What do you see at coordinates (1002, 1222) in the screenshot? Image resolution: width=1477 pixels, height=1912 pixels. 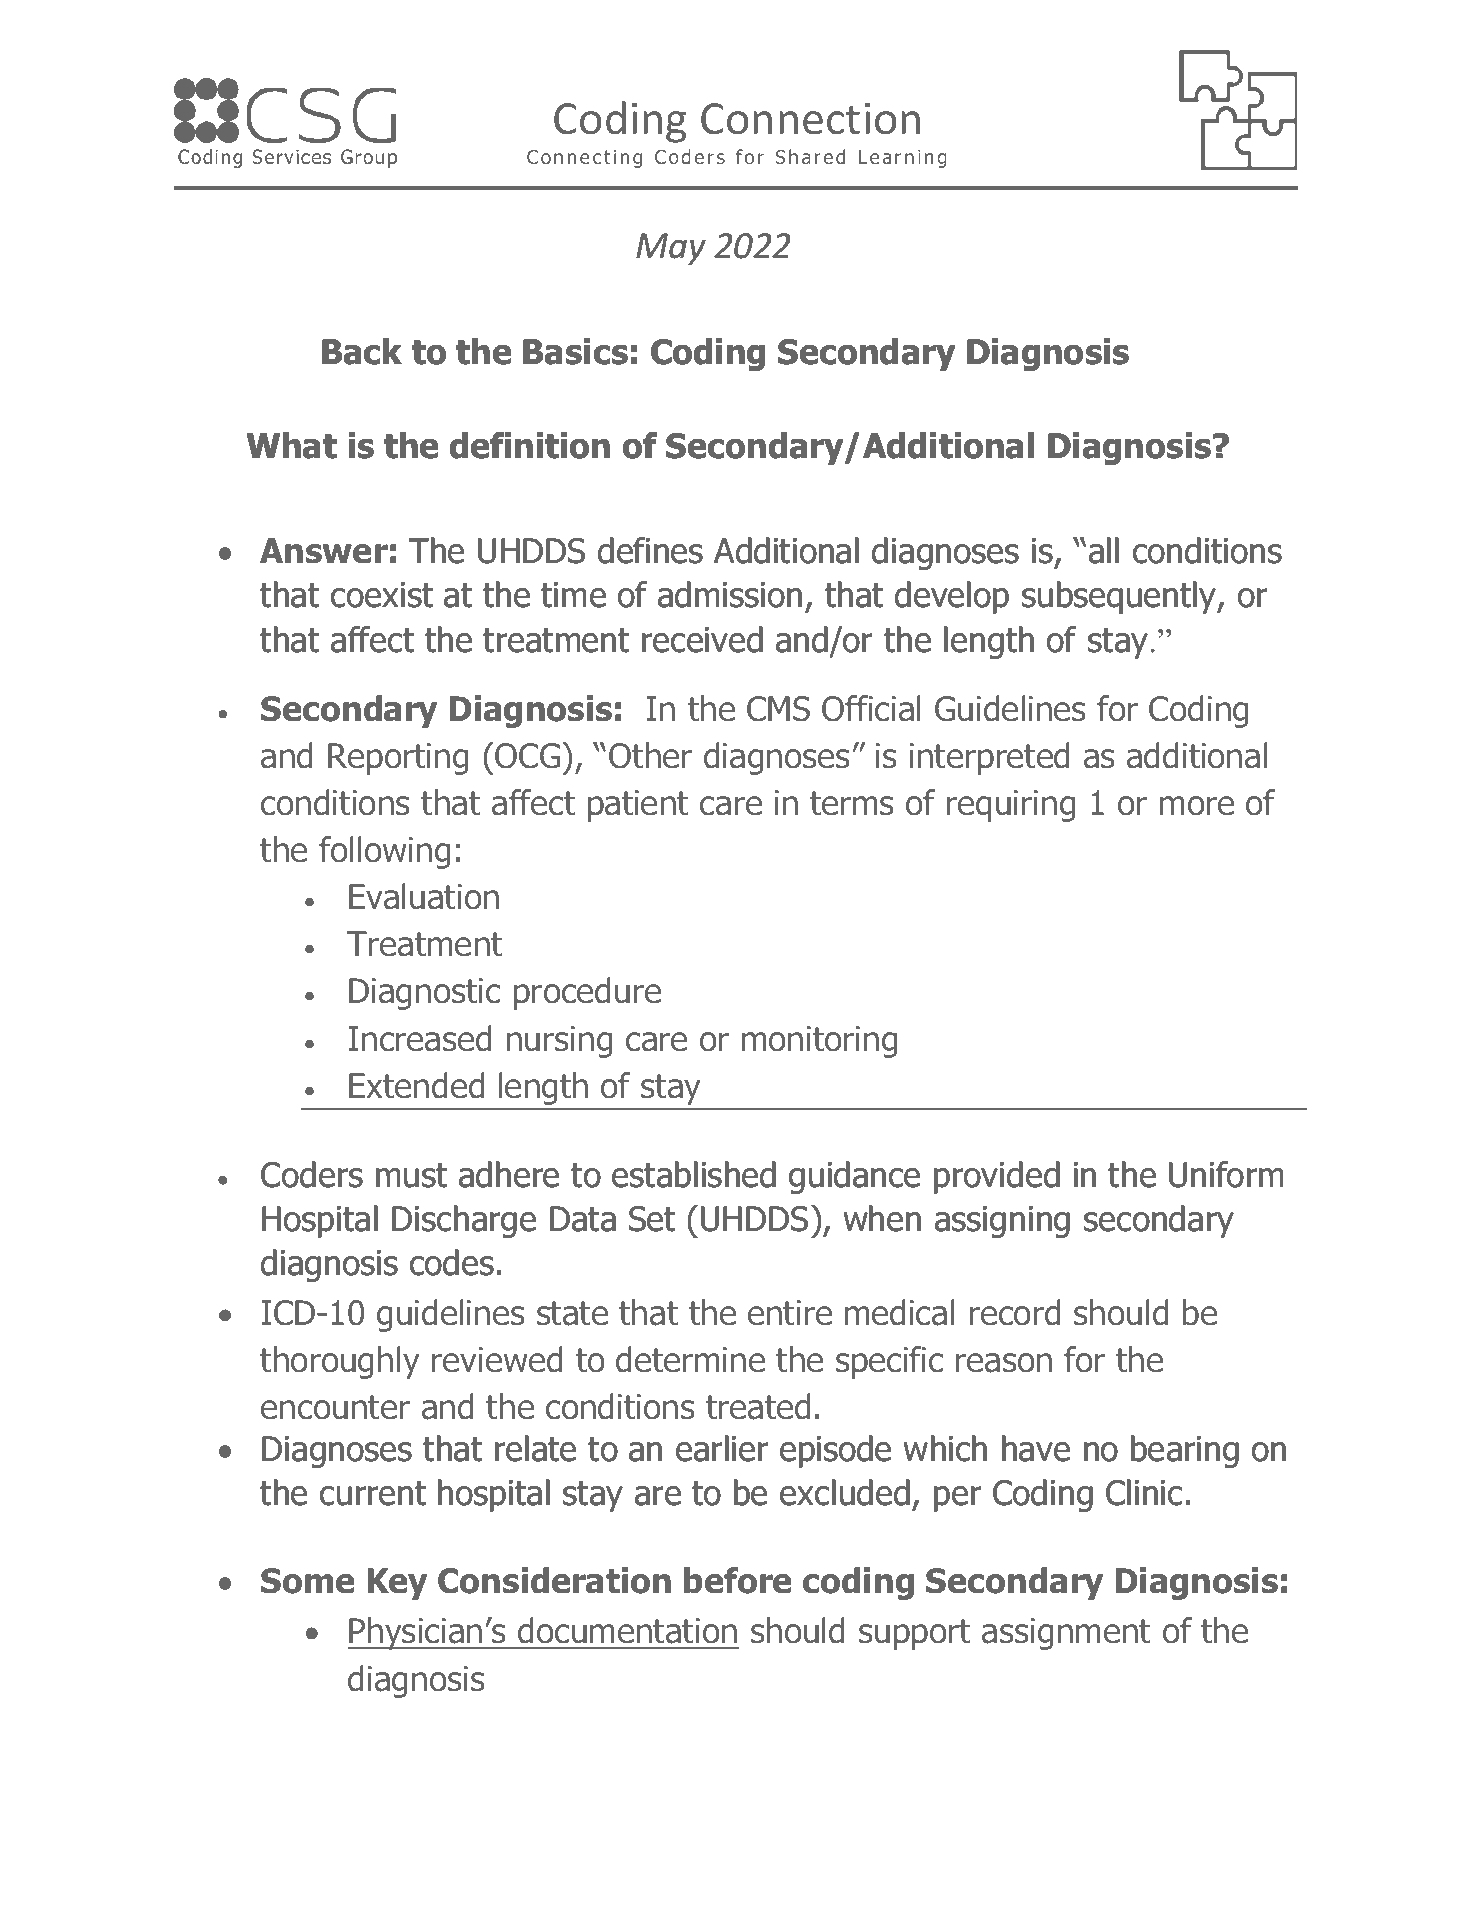 I see `assigning` at bounding box center [1002, 1222].
